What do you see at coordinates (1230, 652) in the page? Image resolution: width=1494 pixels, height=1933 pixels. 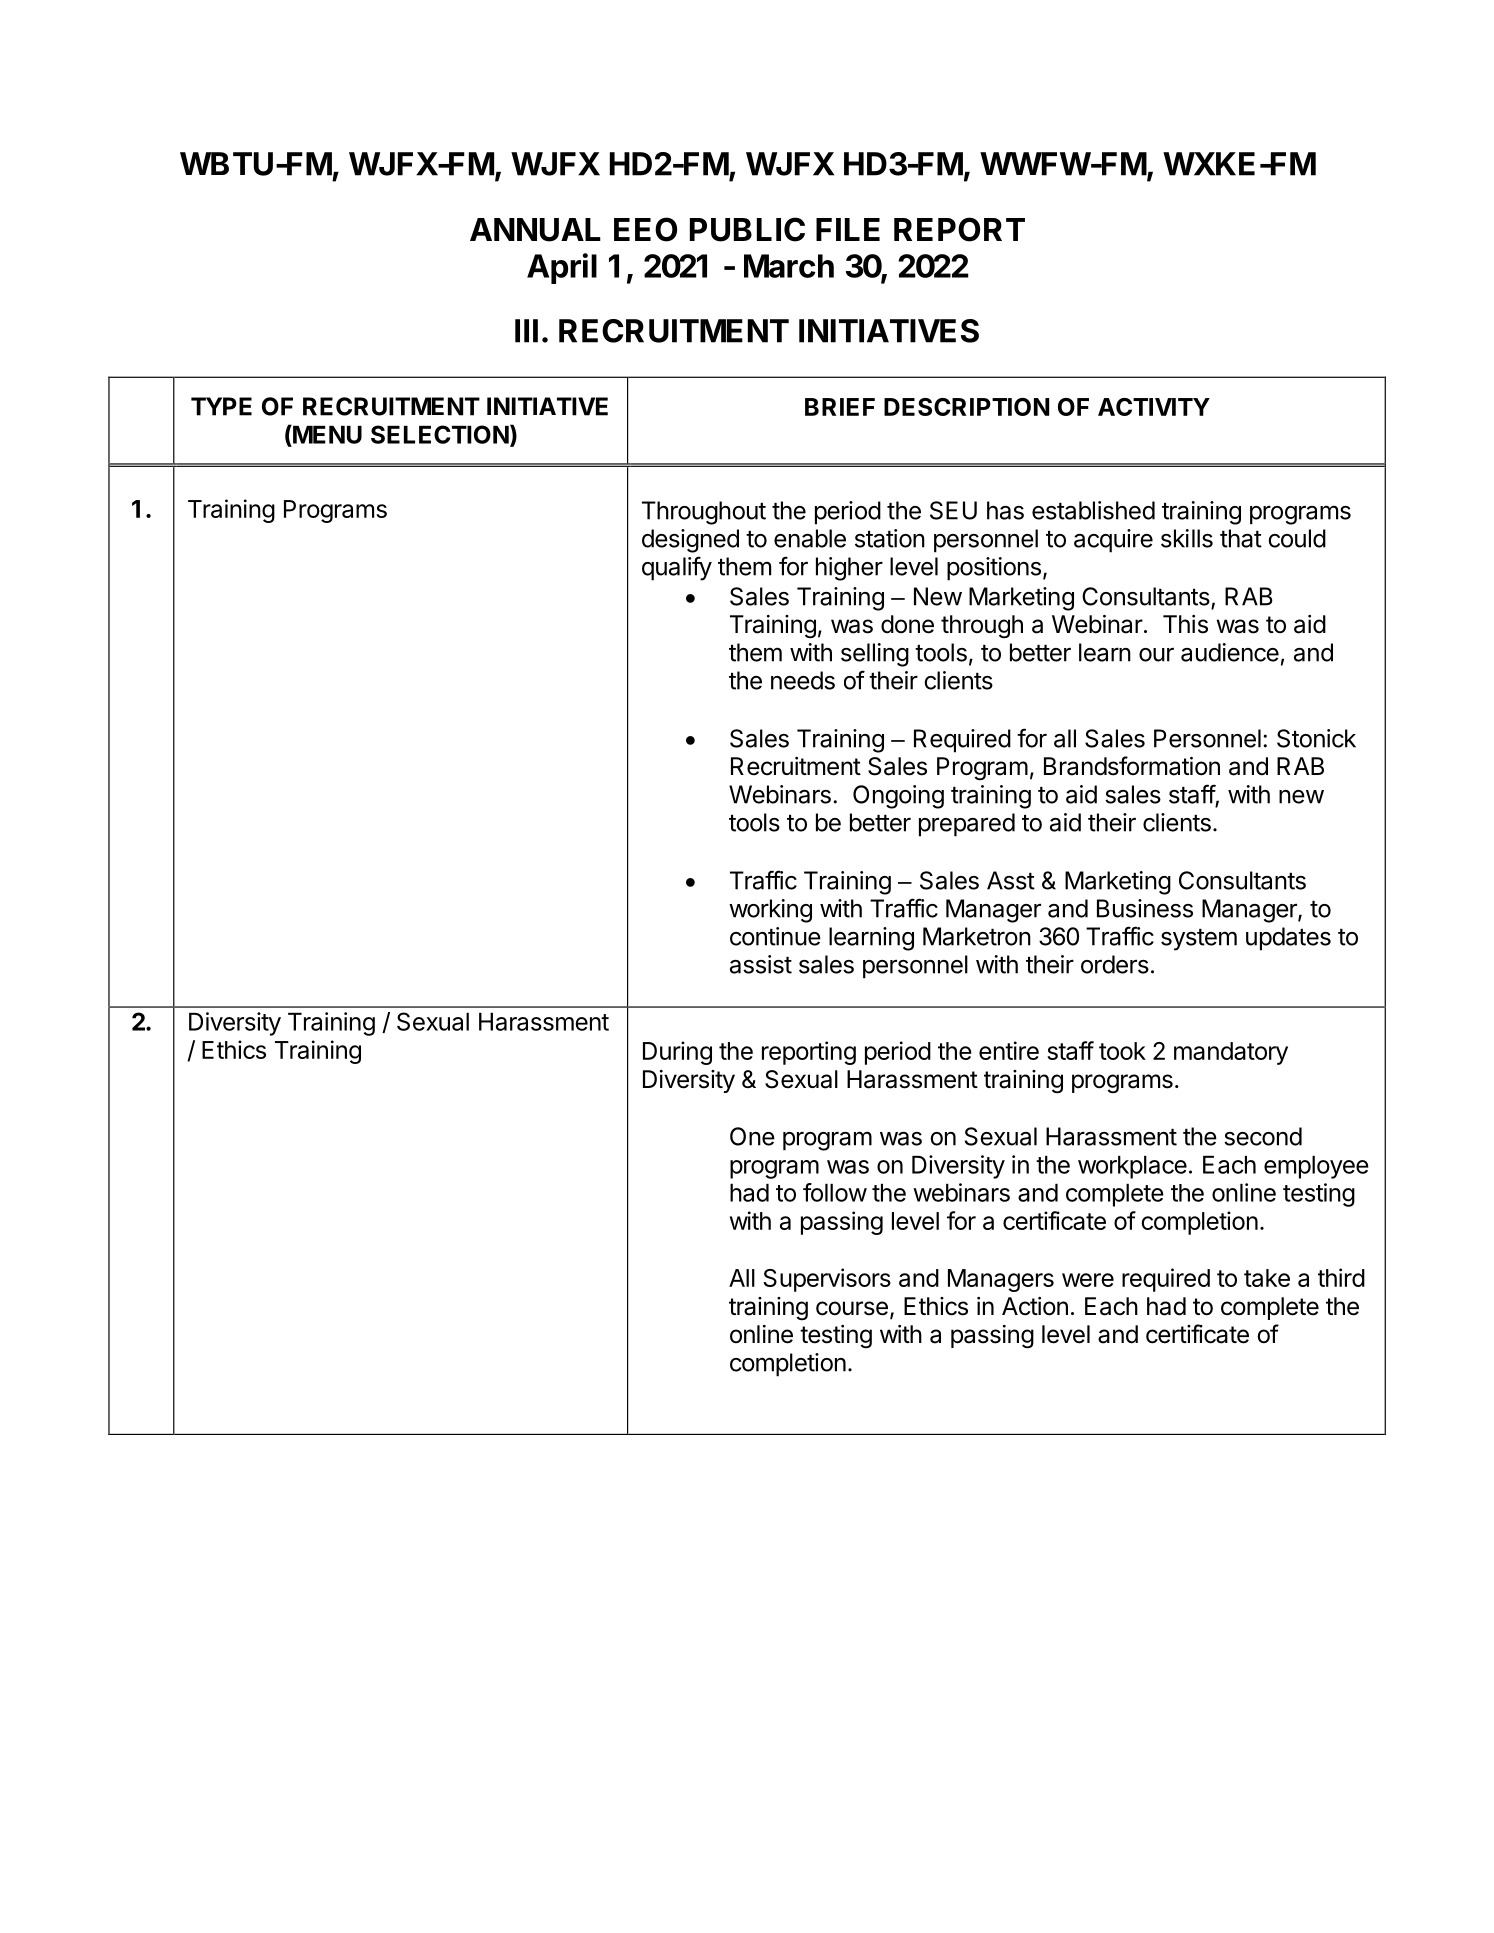 I see `audience` at bounding box center [1230, 652].
